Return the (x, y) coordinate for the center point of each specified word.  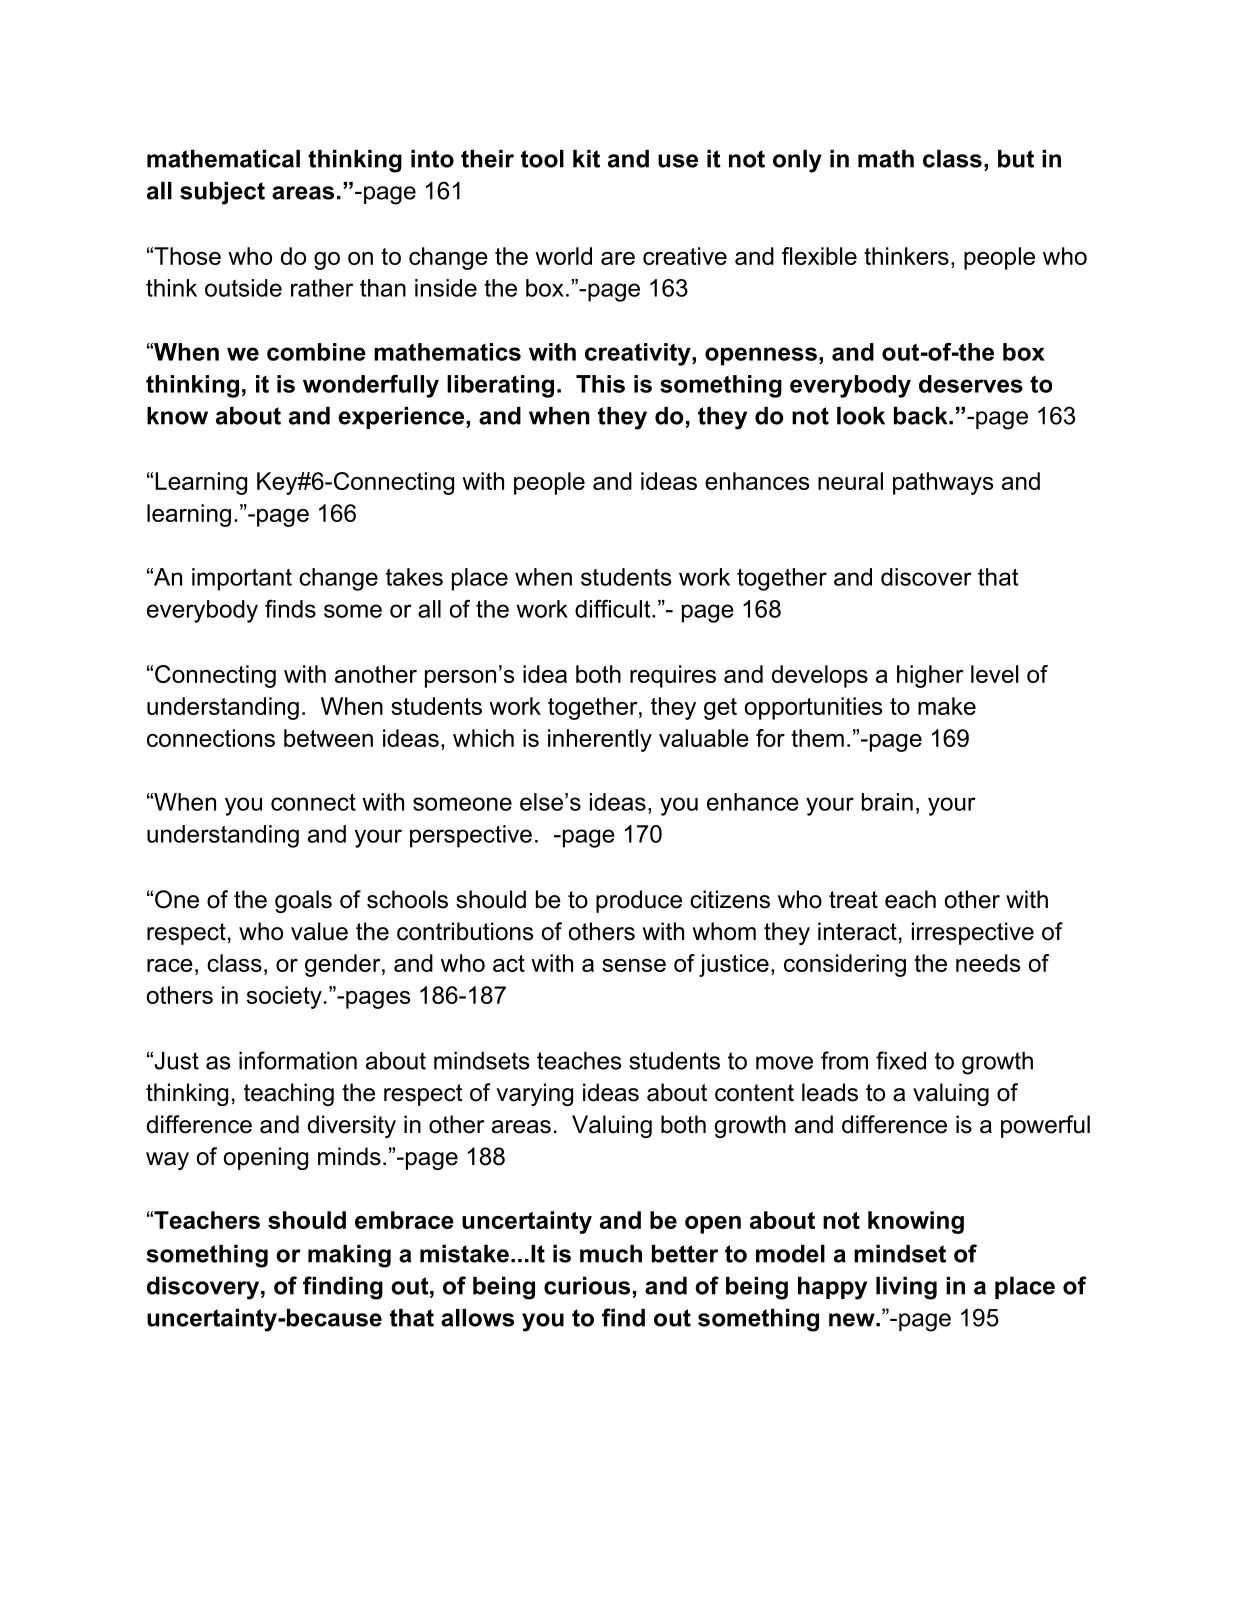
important (242, 579)
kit (586, 159)
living (906, 1288)
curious (587, 1286)
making (349, 1256)
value (319, 931)
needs (988, 963)
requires (673, 676)
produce (639, 901)
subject (222, 193)
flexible (819, 256)
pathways (943, 483)
